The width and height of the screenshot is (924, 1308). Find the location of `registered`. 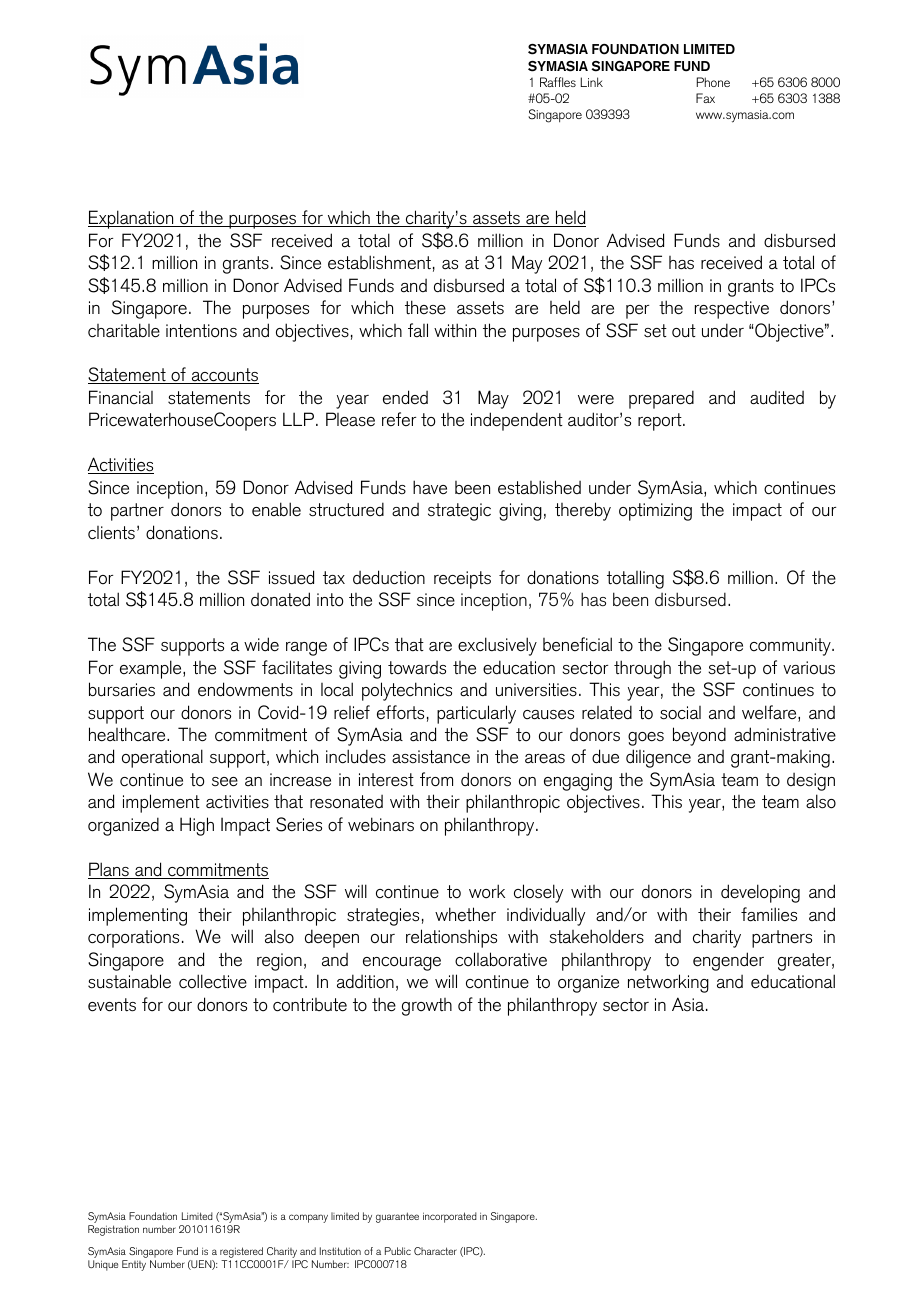

registered is located at coordinates (242, 1254).
